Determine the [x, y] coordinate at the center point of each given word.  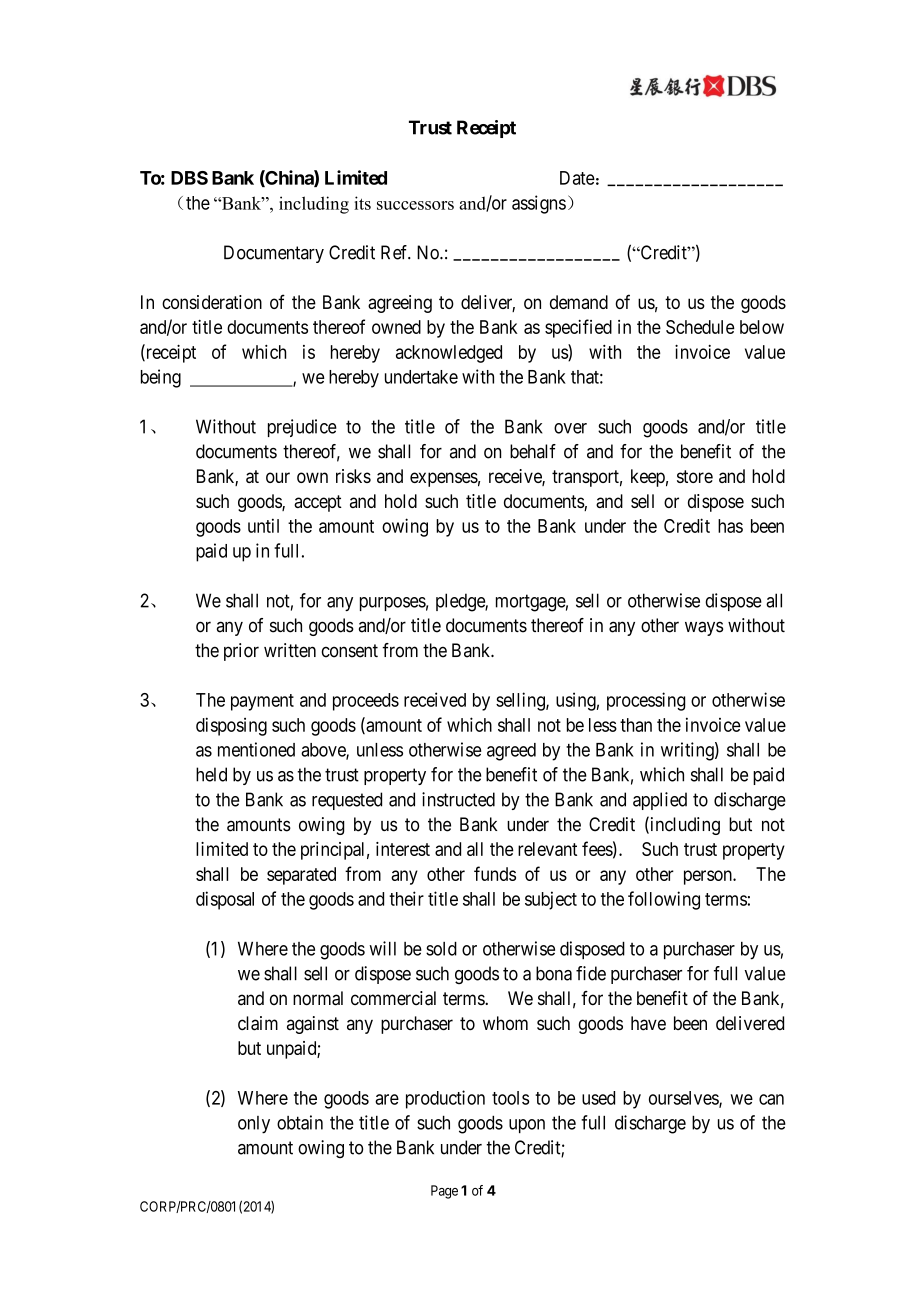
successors [415, 205]
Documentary [274, 254]
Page [444, 1192]
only [254, 1125]
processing [646, 701]
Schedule [700, 327]
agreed [511, 752]
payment [262, 702]
